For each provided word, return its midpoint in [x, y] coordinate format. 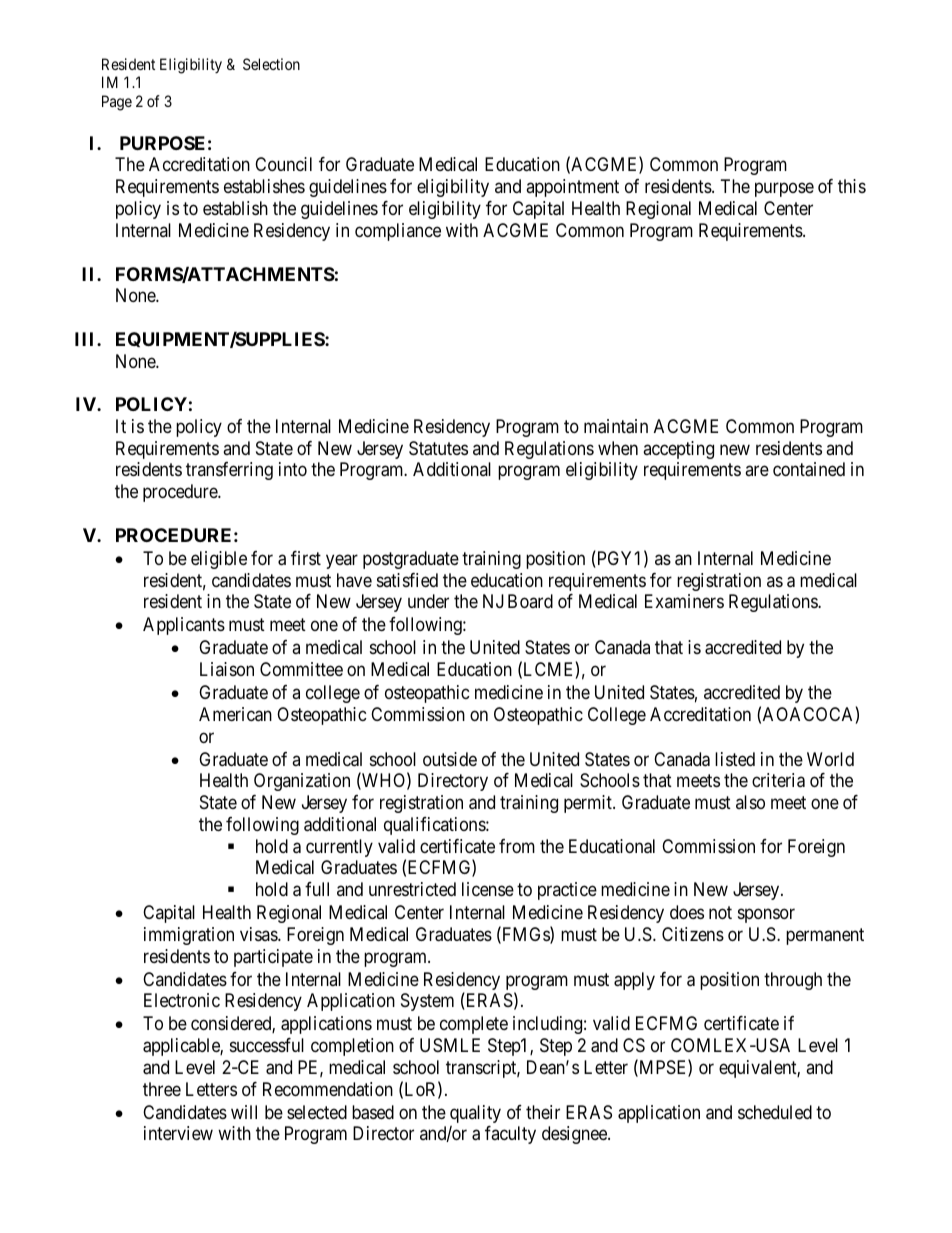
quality [475, 1114]
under [428, 601]
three [162, 1089]
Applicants [184, 626]
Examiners [684, 601]
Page [117, 103]
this [852, 186]
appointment [572, 188]
